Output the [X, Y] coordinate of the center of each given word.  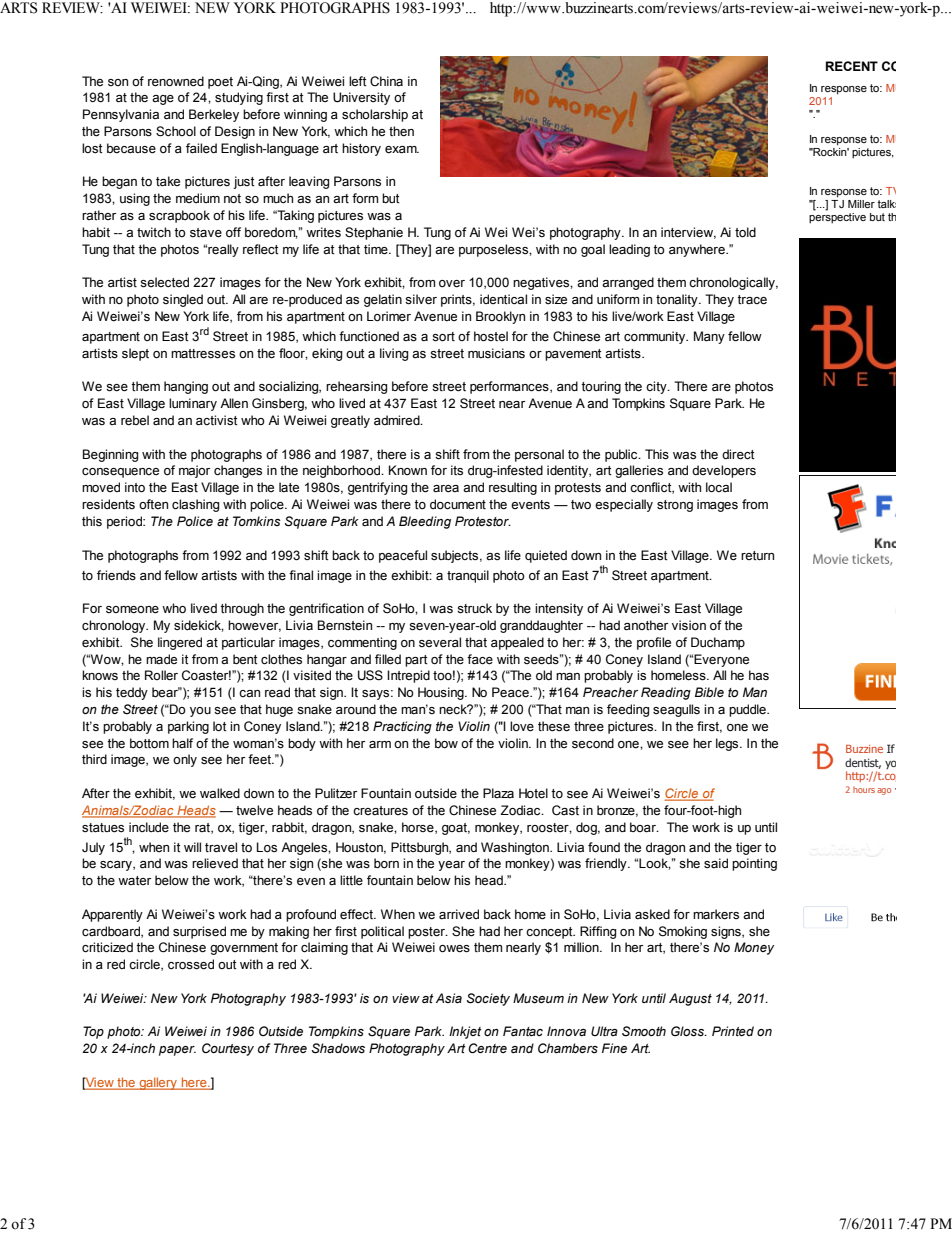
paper [177, 1051]
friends [116, 575]
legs [728, 744]
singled [183, 300]
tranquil [468, 576]
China [386, 81]
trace [752, 300]
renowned [176, 81]
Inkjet [465, 1032]
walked [220, 793]
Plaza [498, 793]
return [757, 555]
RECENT [852, 66]
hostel [491, 336]
